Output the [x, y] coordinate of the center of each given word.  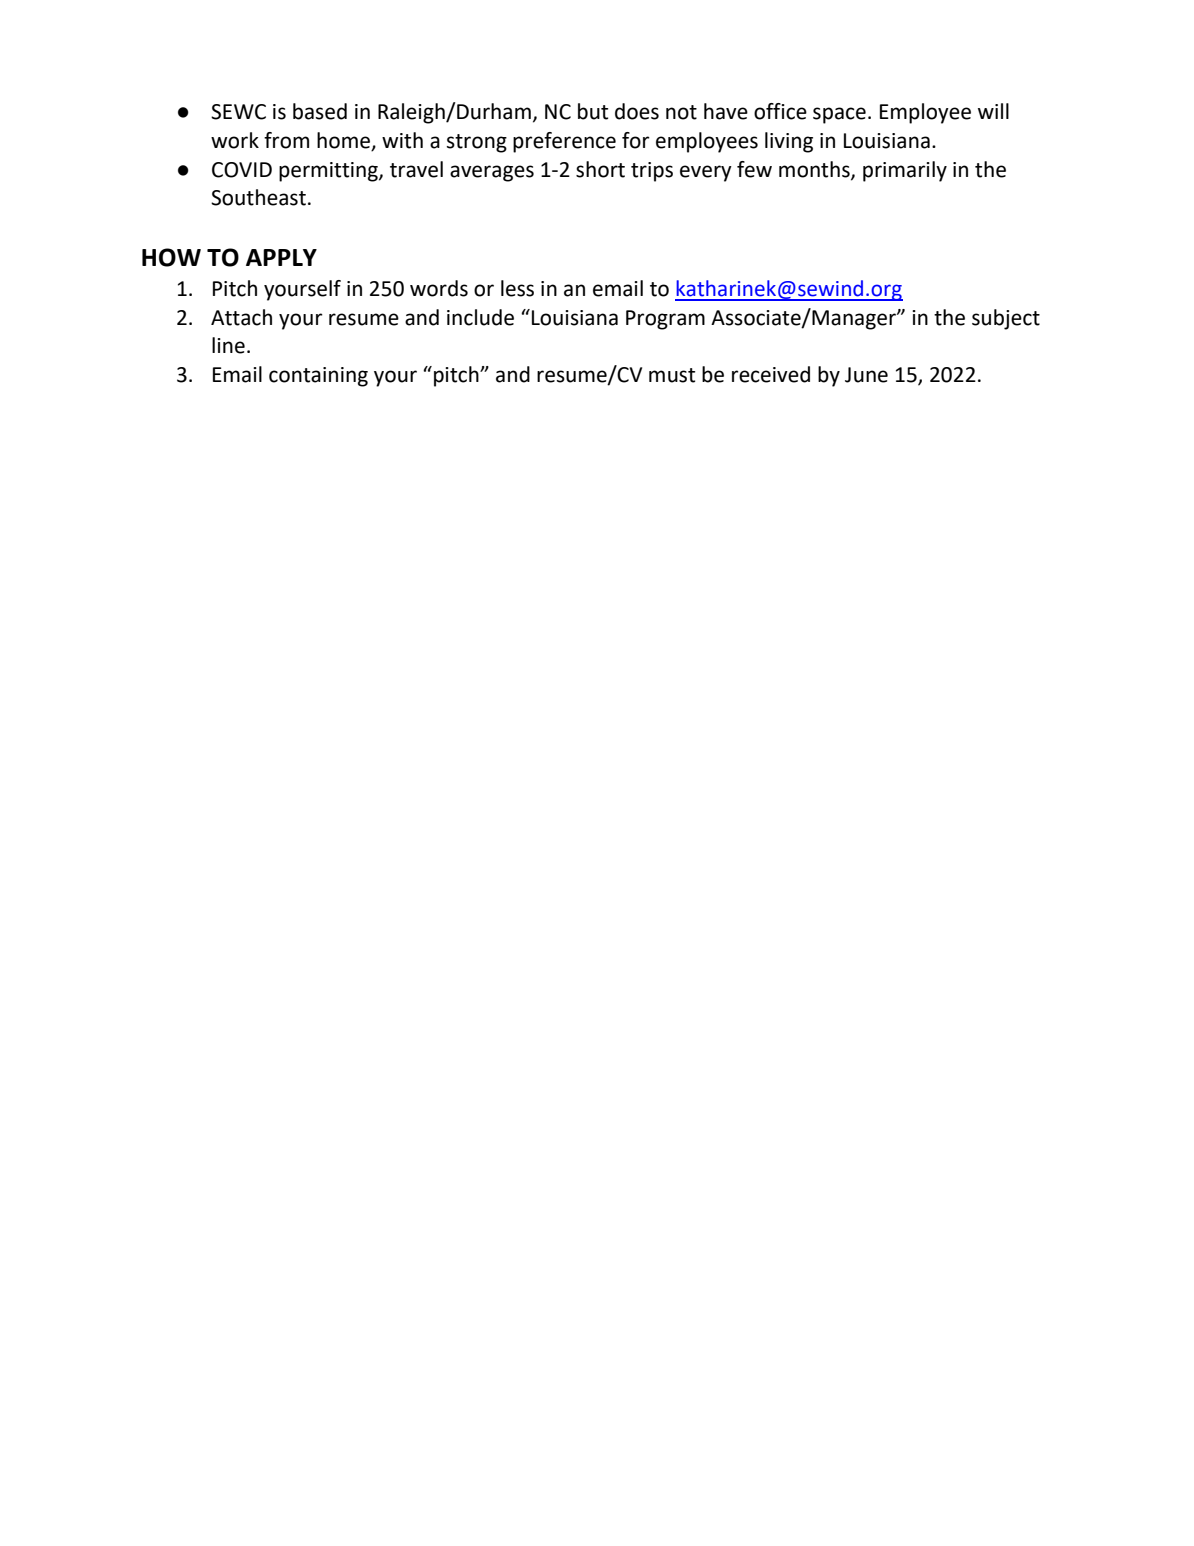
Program [665, 320]
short [600, 169]
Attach [241, 317]
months [815, 170]
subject [1006, 319]
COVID [242, 170]
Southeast [258, 197]
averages [492, 173]
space [839, 115]
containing [318, 377]
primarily [905, 171]
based [320, 111]
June [866, 375]
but [593, 111]
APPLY [281, 257]
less [517, 288]
